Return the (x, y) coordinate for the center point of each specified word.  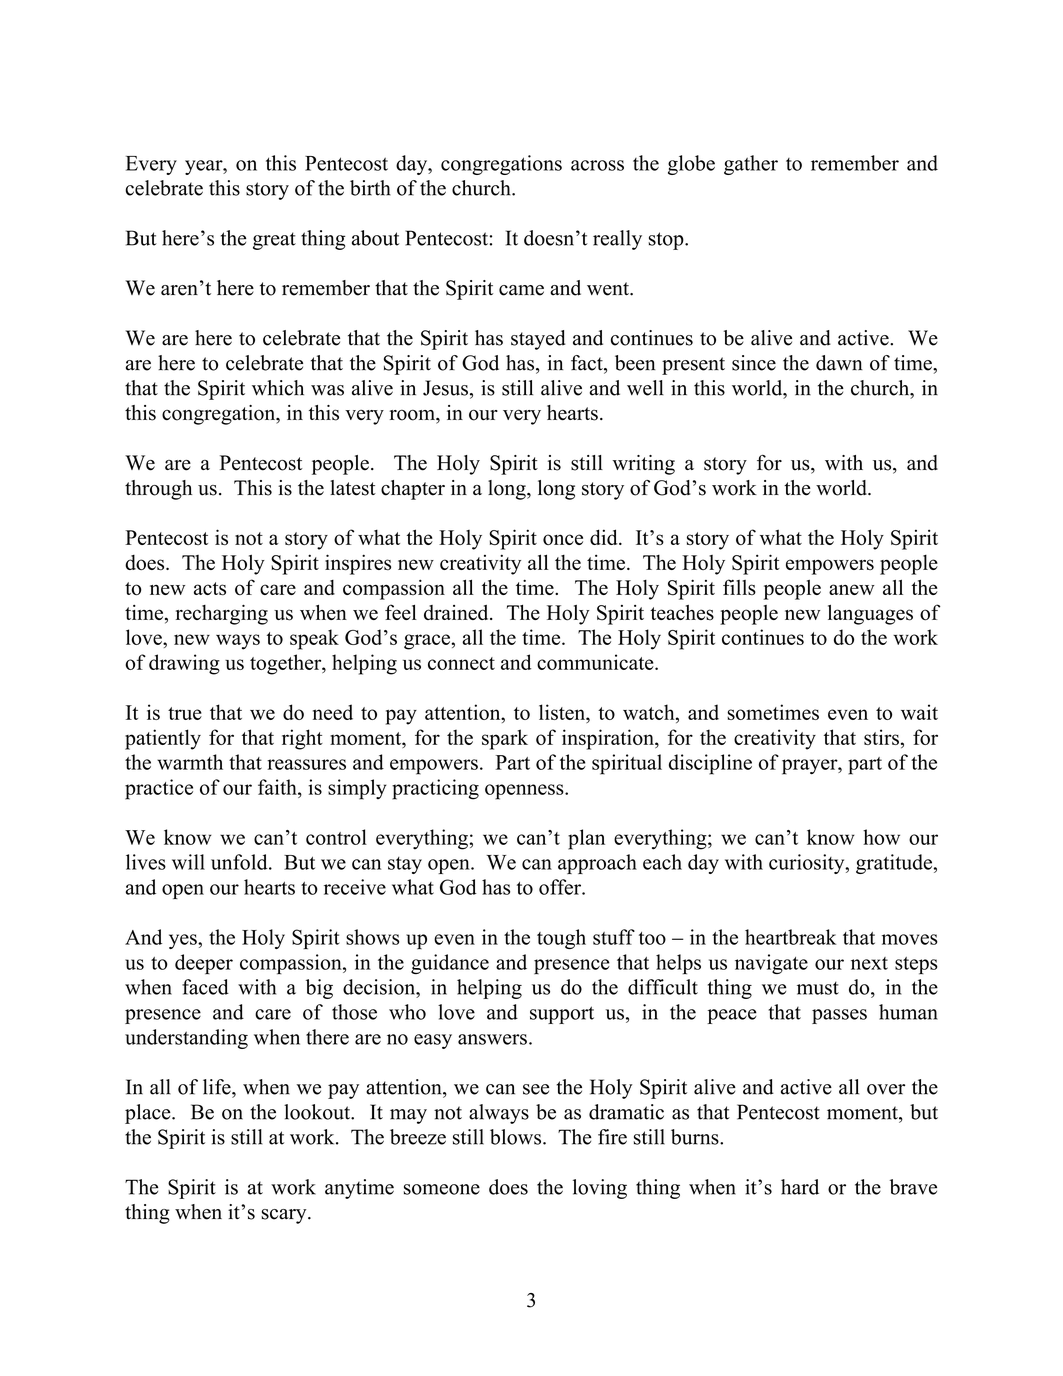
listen (563, 712)
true (185, 713)
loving (600, 1189)
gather (751, 165)
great (274, 241)
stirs (881, 737)
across (597, 165)
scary (285, 1216)
